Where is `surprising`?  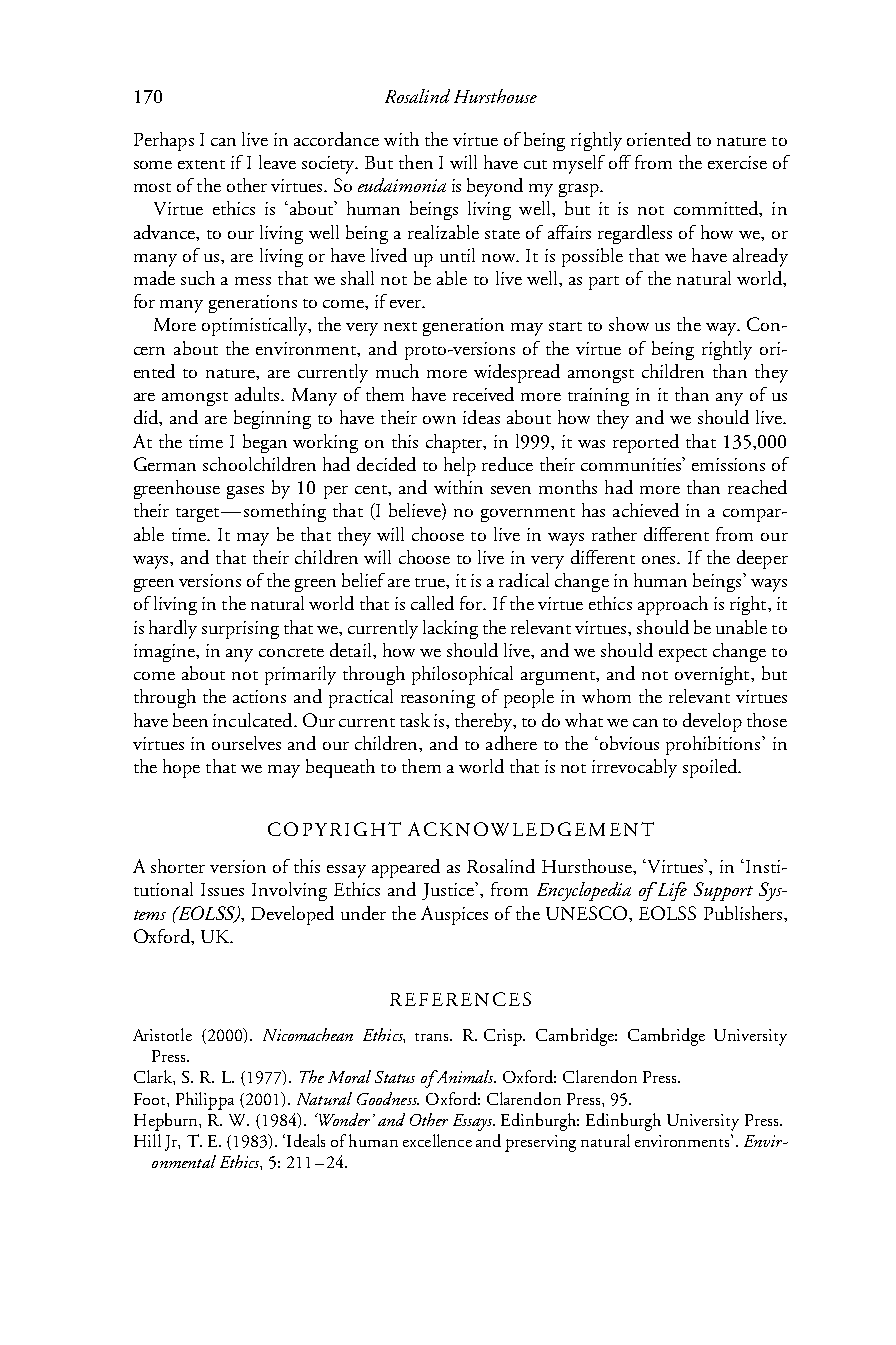
surprising is located at coordinates (240, 630).
